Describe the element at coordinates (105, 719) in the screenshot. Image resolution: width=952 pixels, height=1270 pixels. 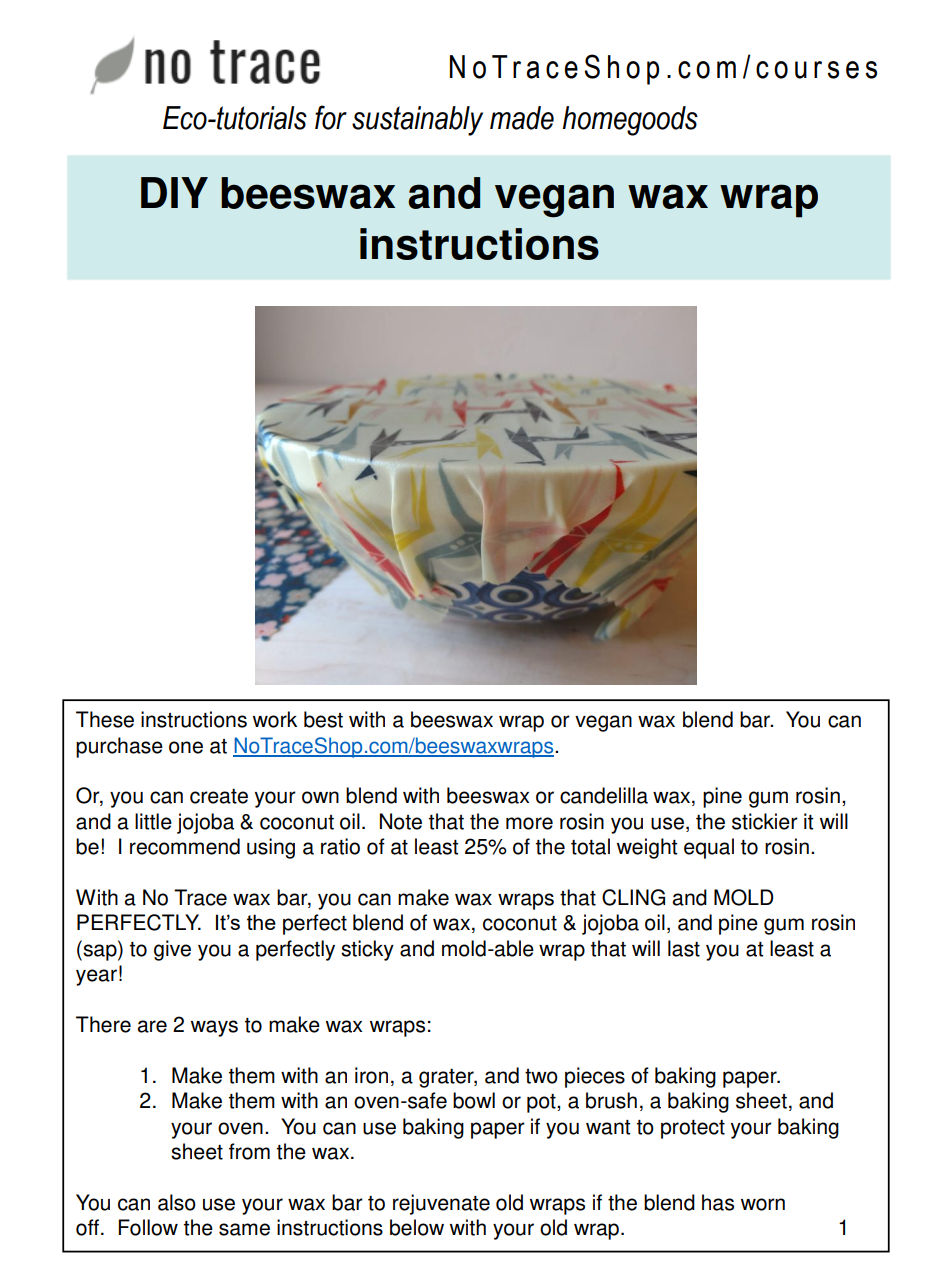
I see `These` at that location.
